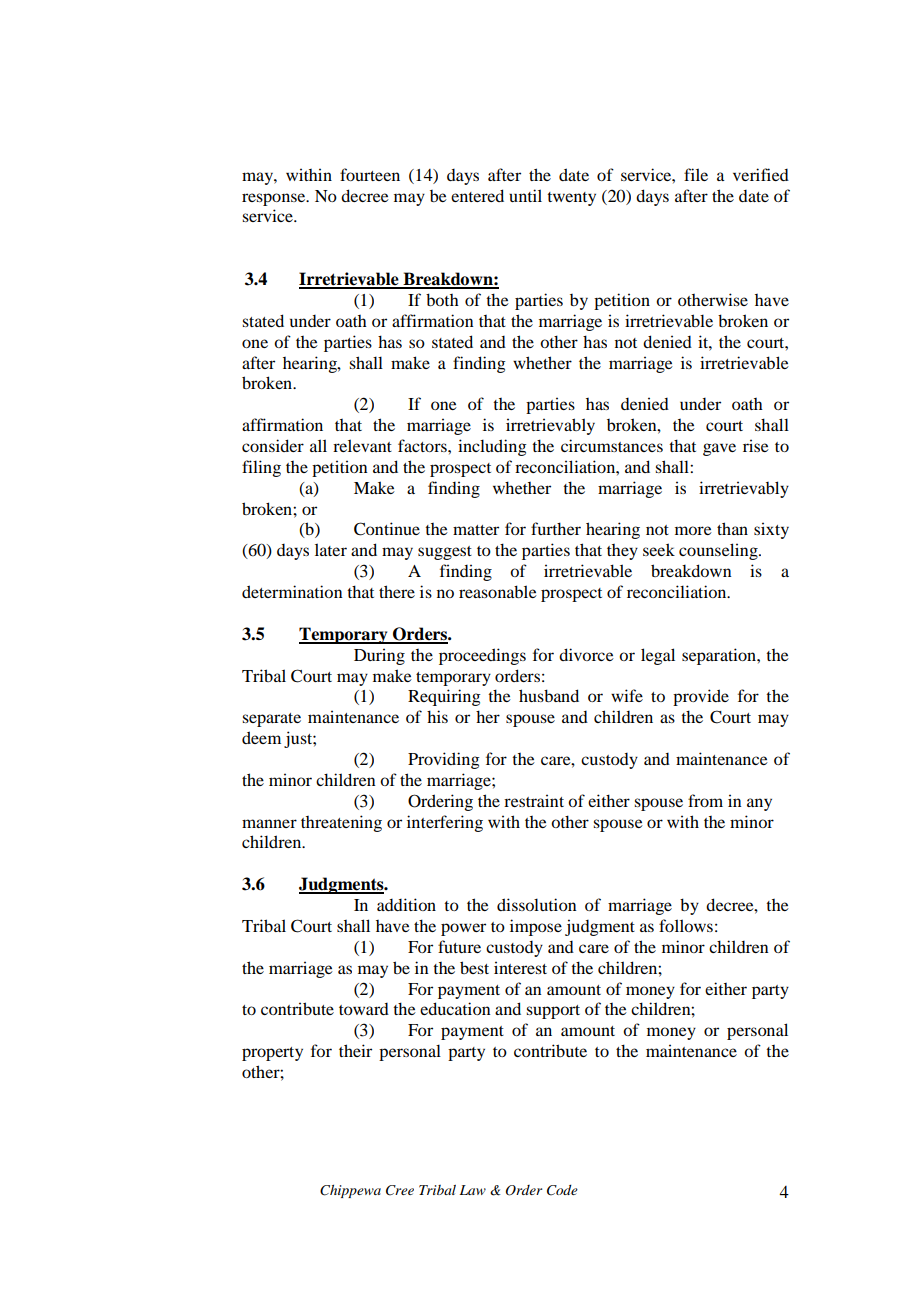  I want to click on file, so click(696, 174).
